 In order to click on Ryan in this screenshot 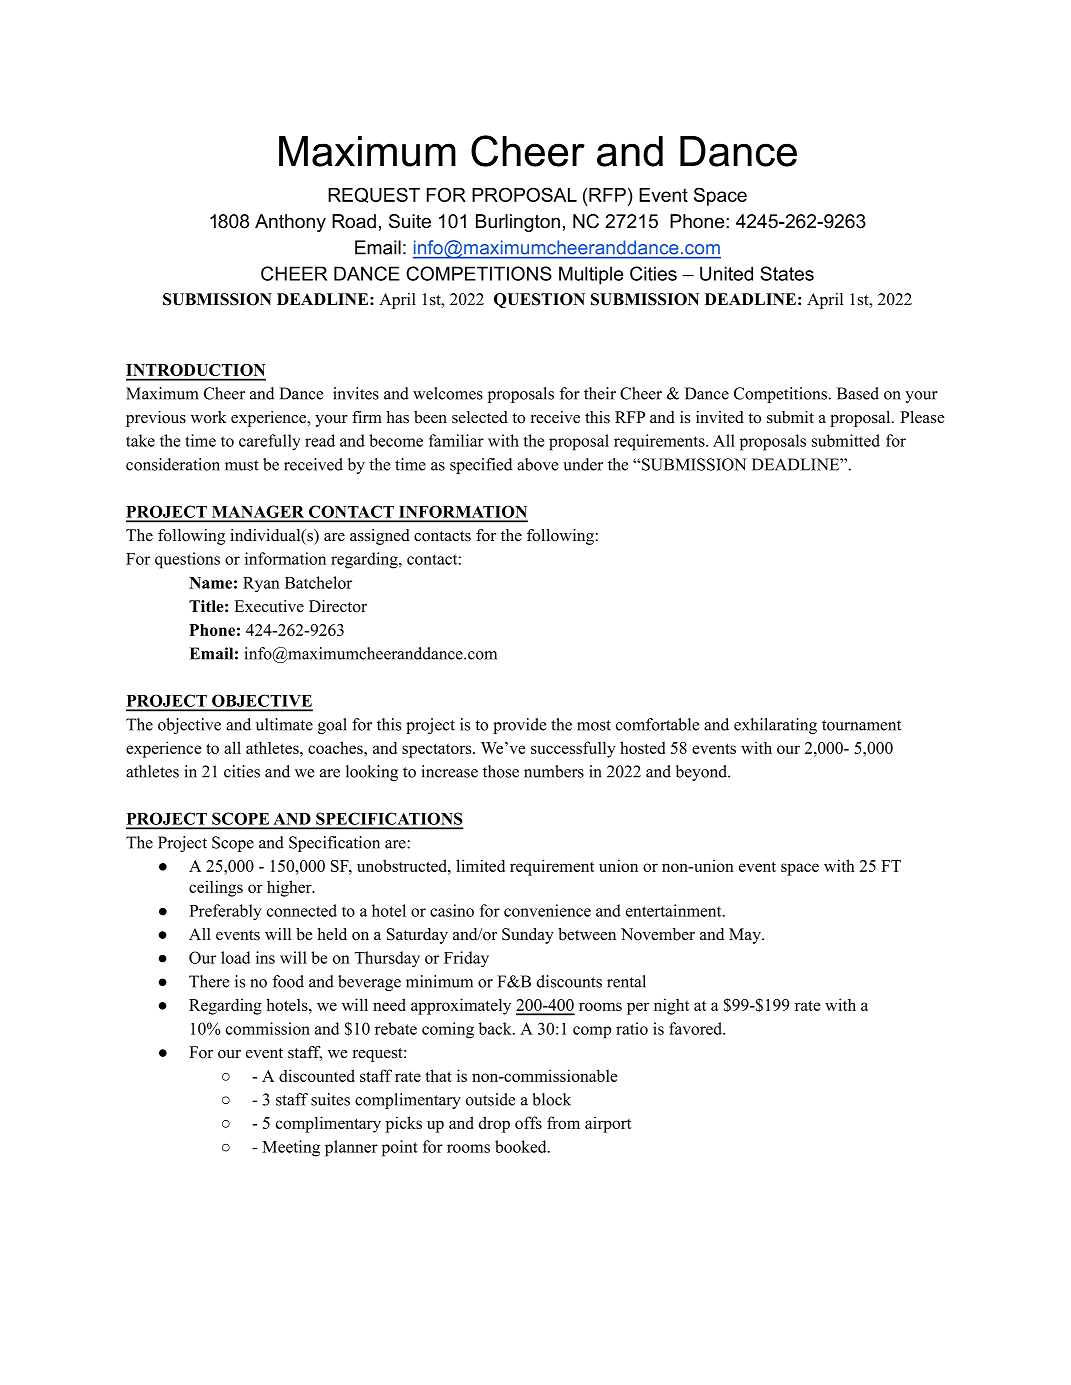, I will do `click(261, 585)`.
